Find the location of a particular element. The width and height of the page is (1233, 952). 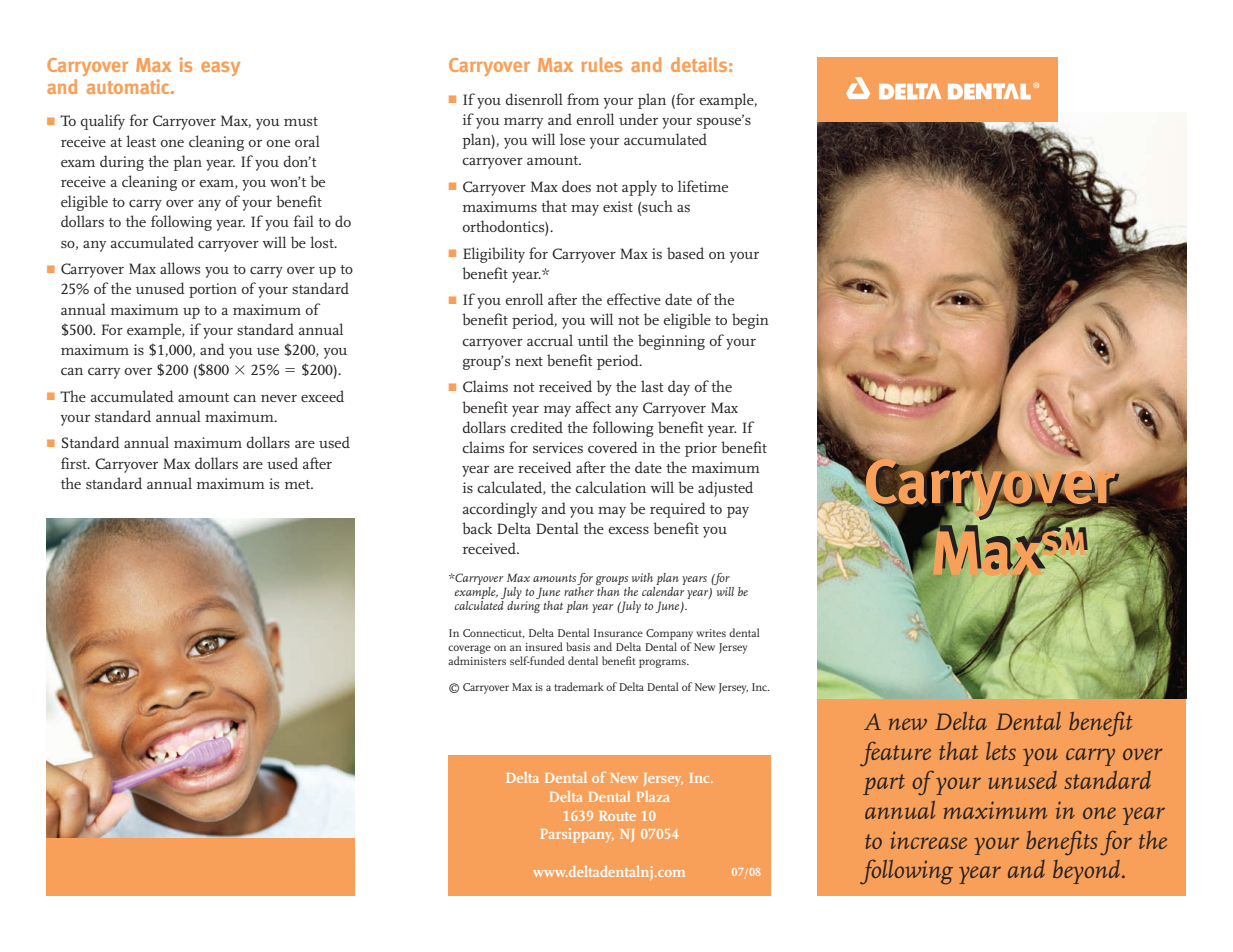

with is located at coordinates (642, 577).
